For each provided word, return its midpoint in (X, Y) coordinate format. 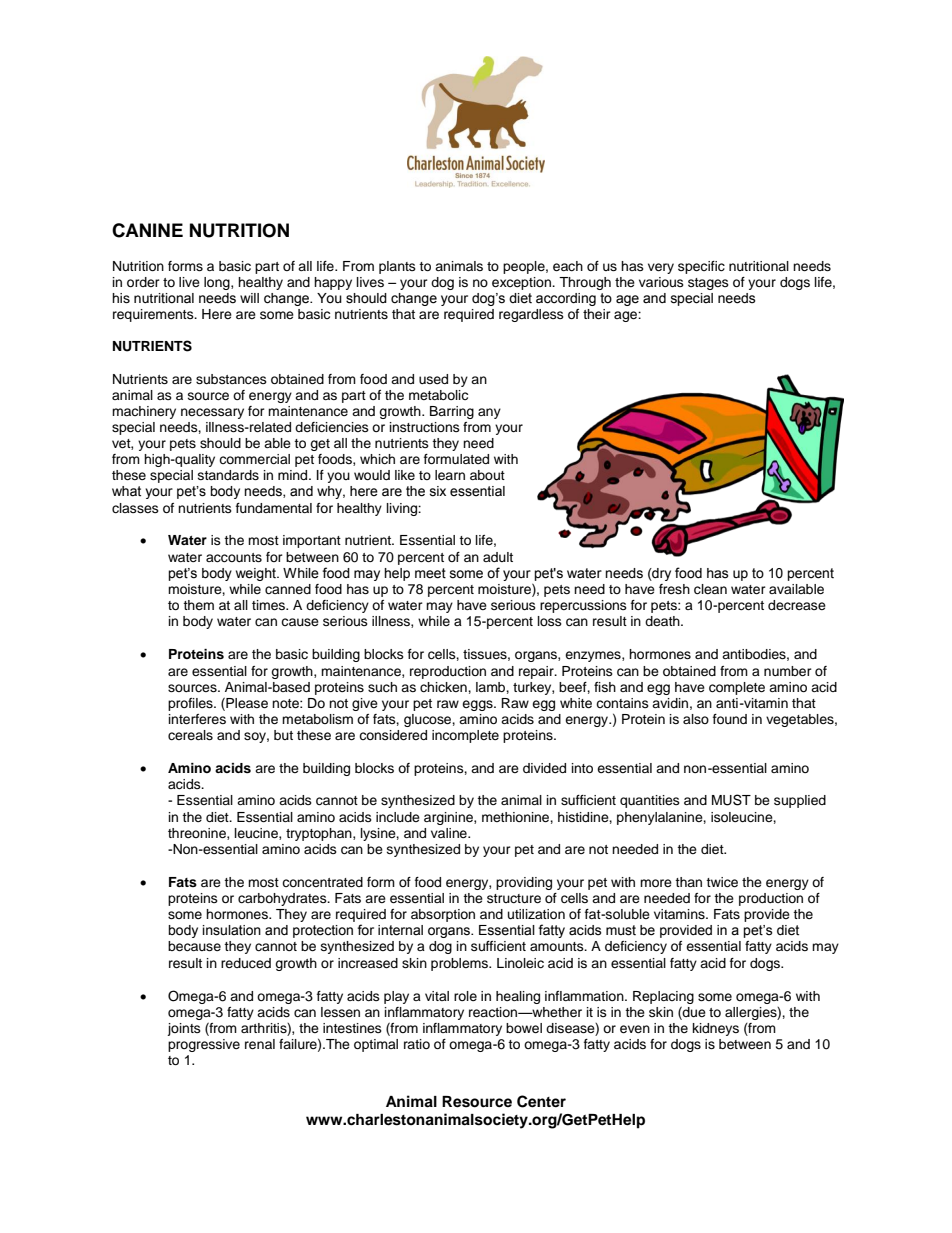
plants (397, 267)
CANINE (147, 230)
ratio (417, 1044)
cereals (190, 735)
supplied (800, 801)
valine (450, 833)
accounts (234, 558)
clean (710, 589)
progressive (204, 1045)
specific (701, 267)
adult (498, 557)
